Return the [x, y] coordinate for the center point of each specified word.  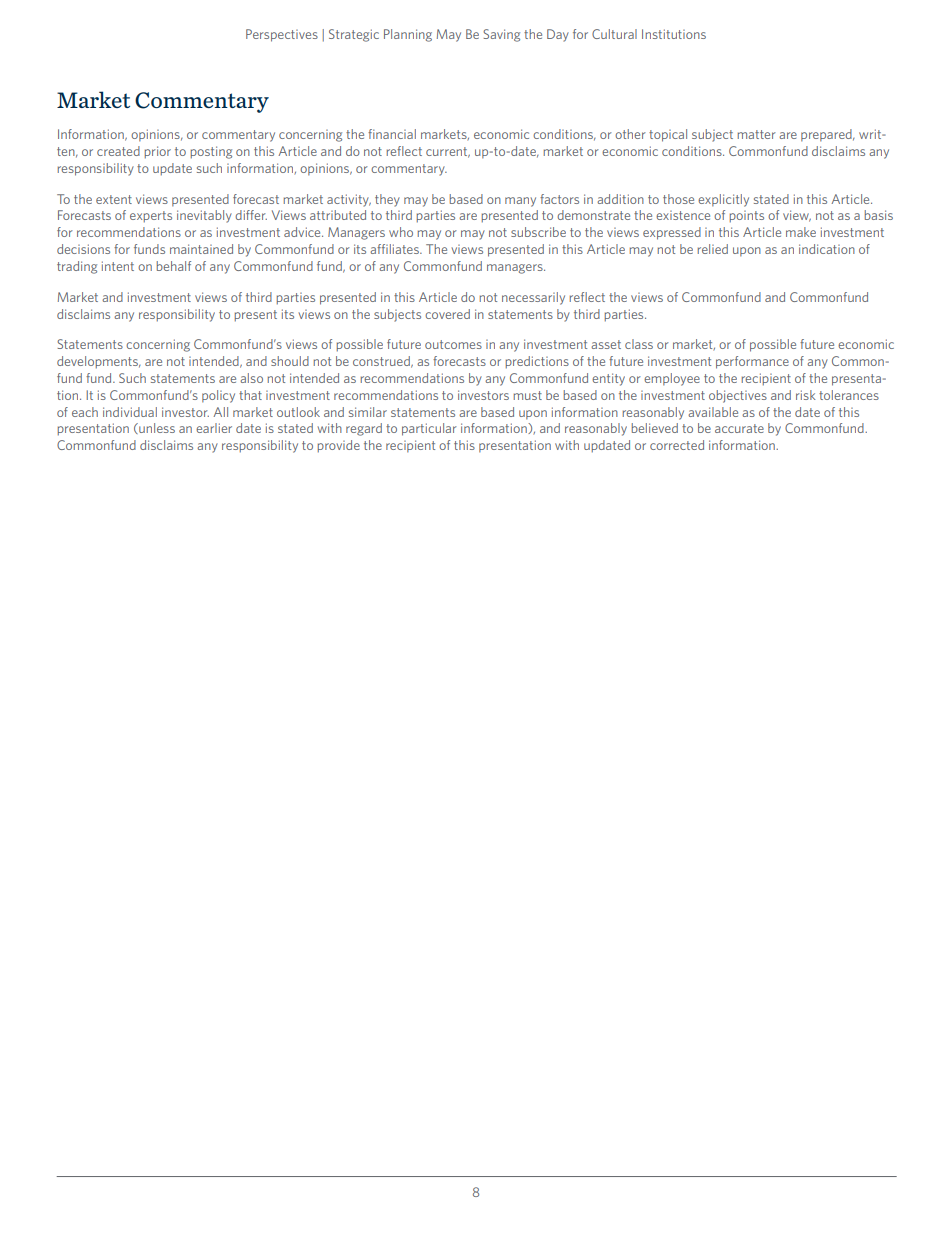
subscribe [538, 232]
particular [429, 429]
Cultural [614, 34]
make [801, 232]
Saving [501, 35]
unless [156, 428]
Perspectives [282, 35]
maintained [201, 249]
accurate [739, 428]
